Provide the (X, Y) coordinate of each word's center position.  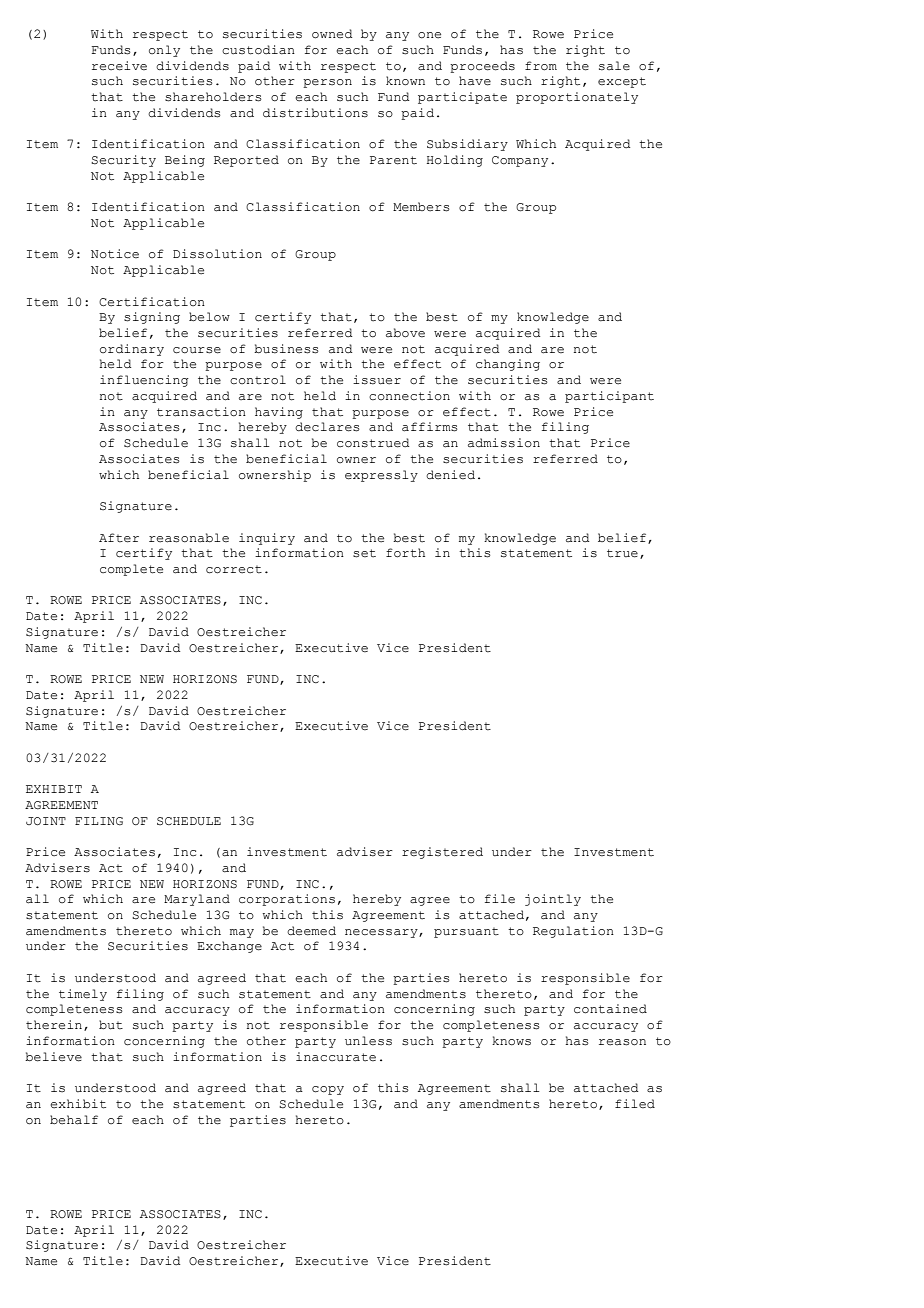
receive (119, 66)
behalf (74, 1120)
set (364, 553)
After (119, 538)
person (327, 83)
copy (328, 1090)
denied (450, 475)
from (541, 66)
